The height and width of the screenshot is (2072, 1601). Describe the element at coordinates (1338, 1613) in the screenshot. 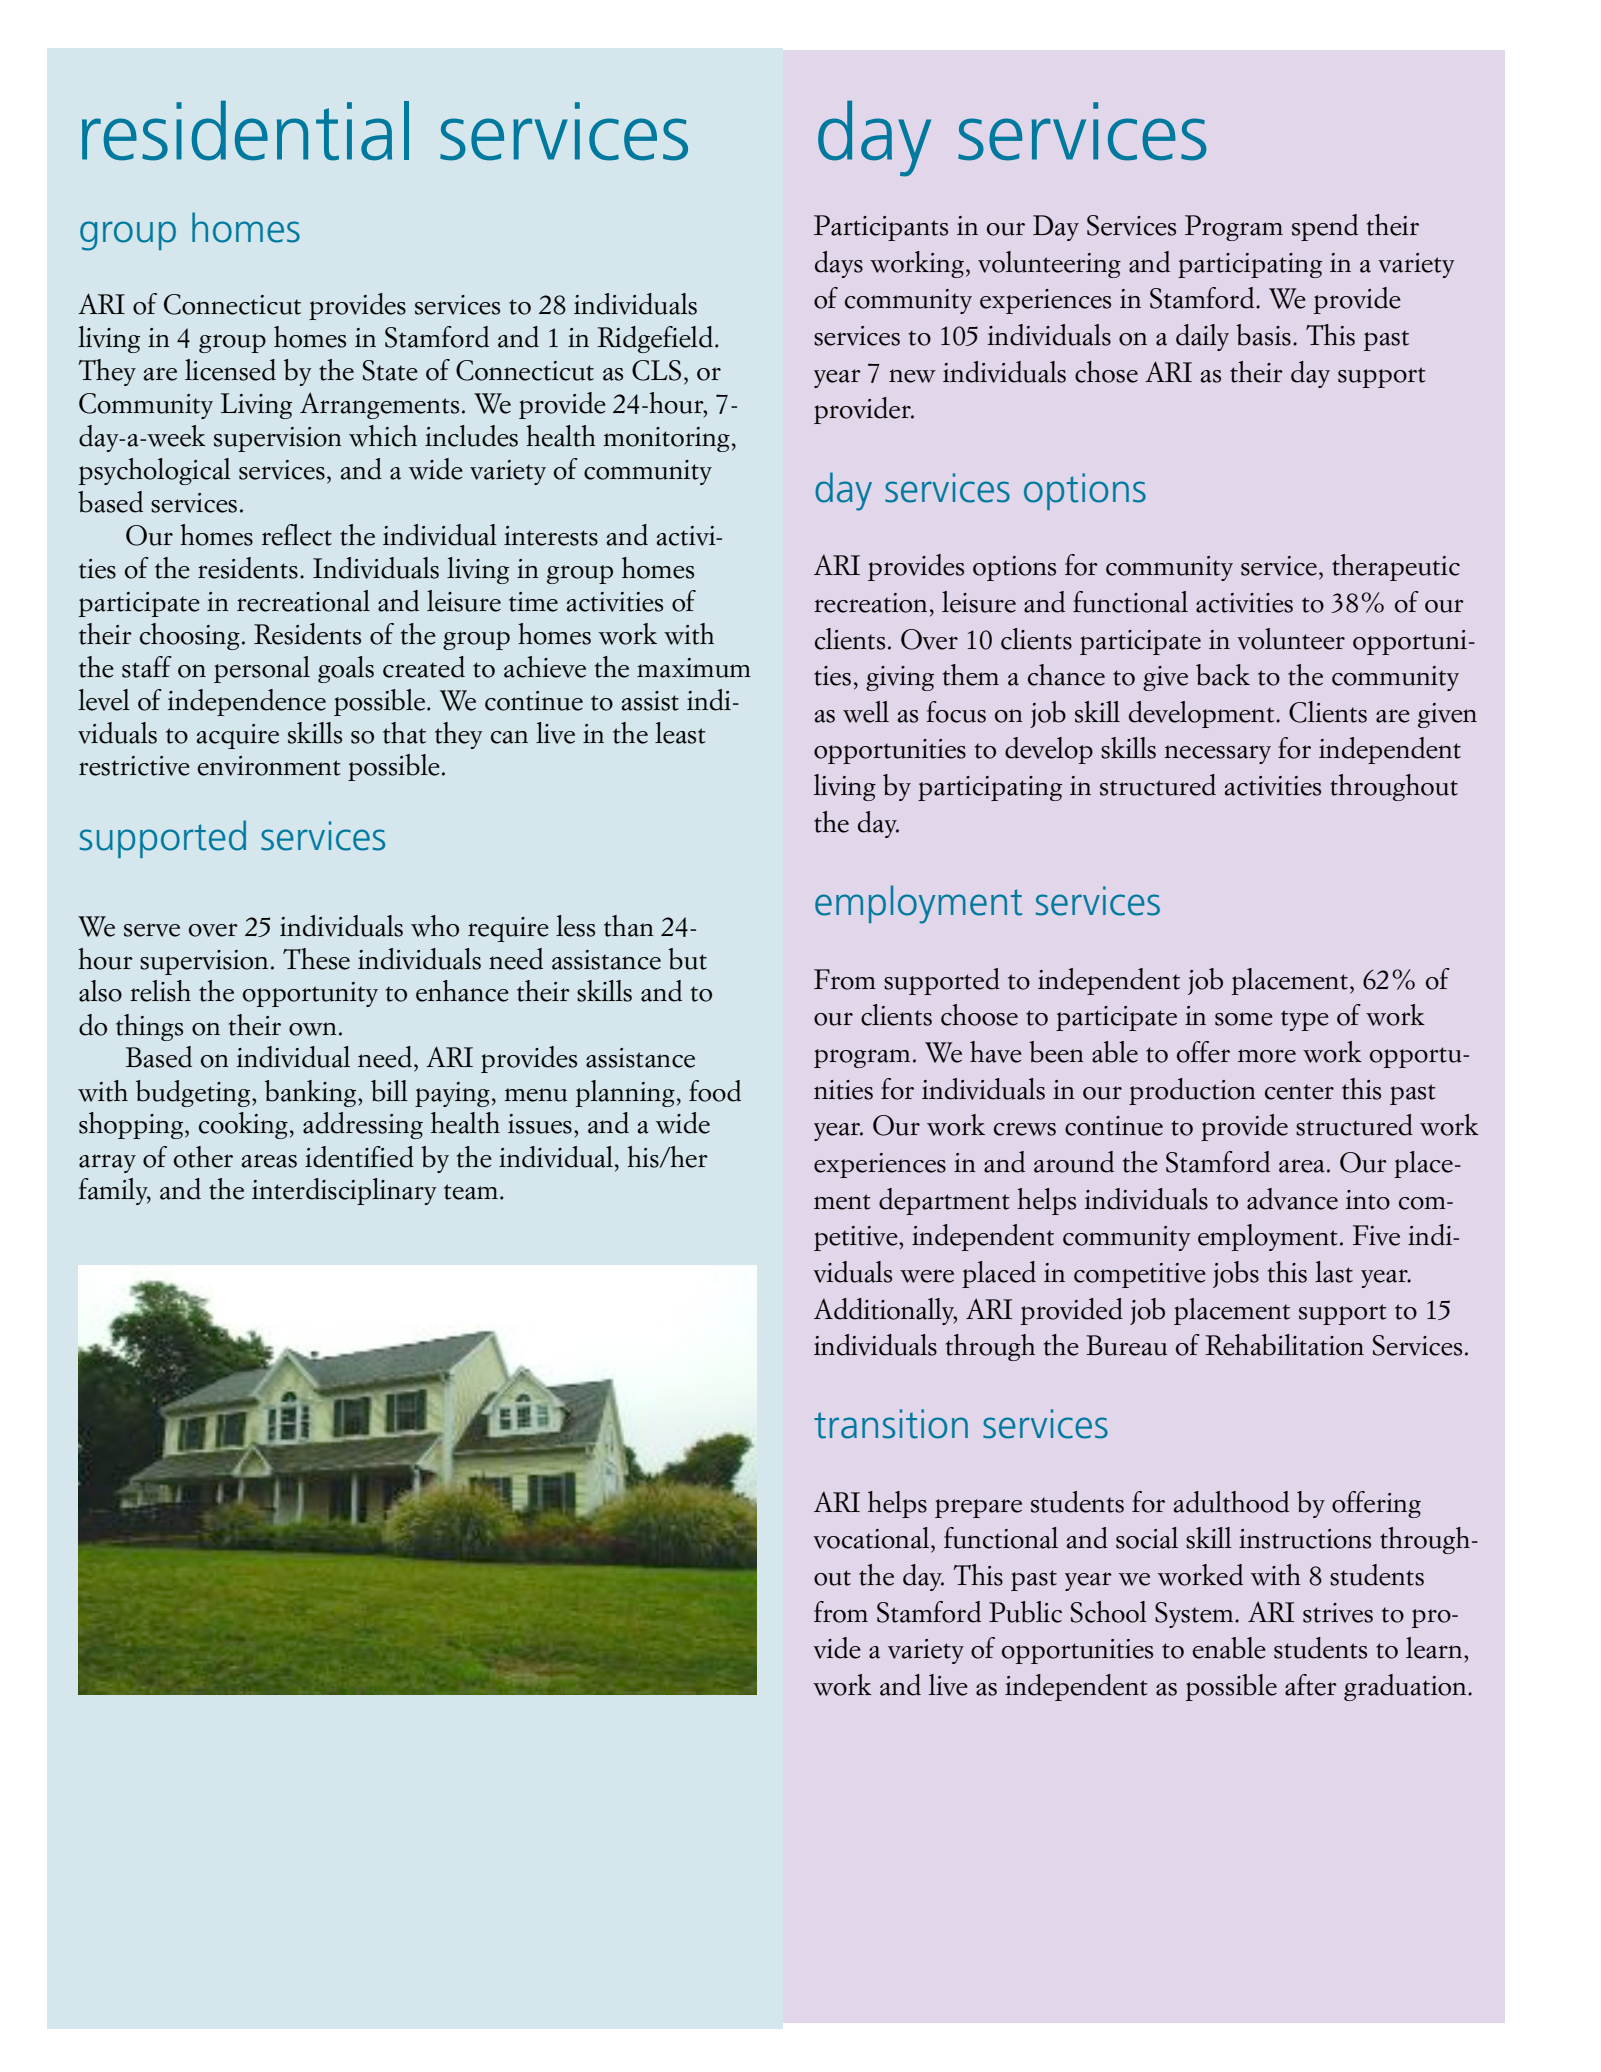

I see `strives` at that location.
